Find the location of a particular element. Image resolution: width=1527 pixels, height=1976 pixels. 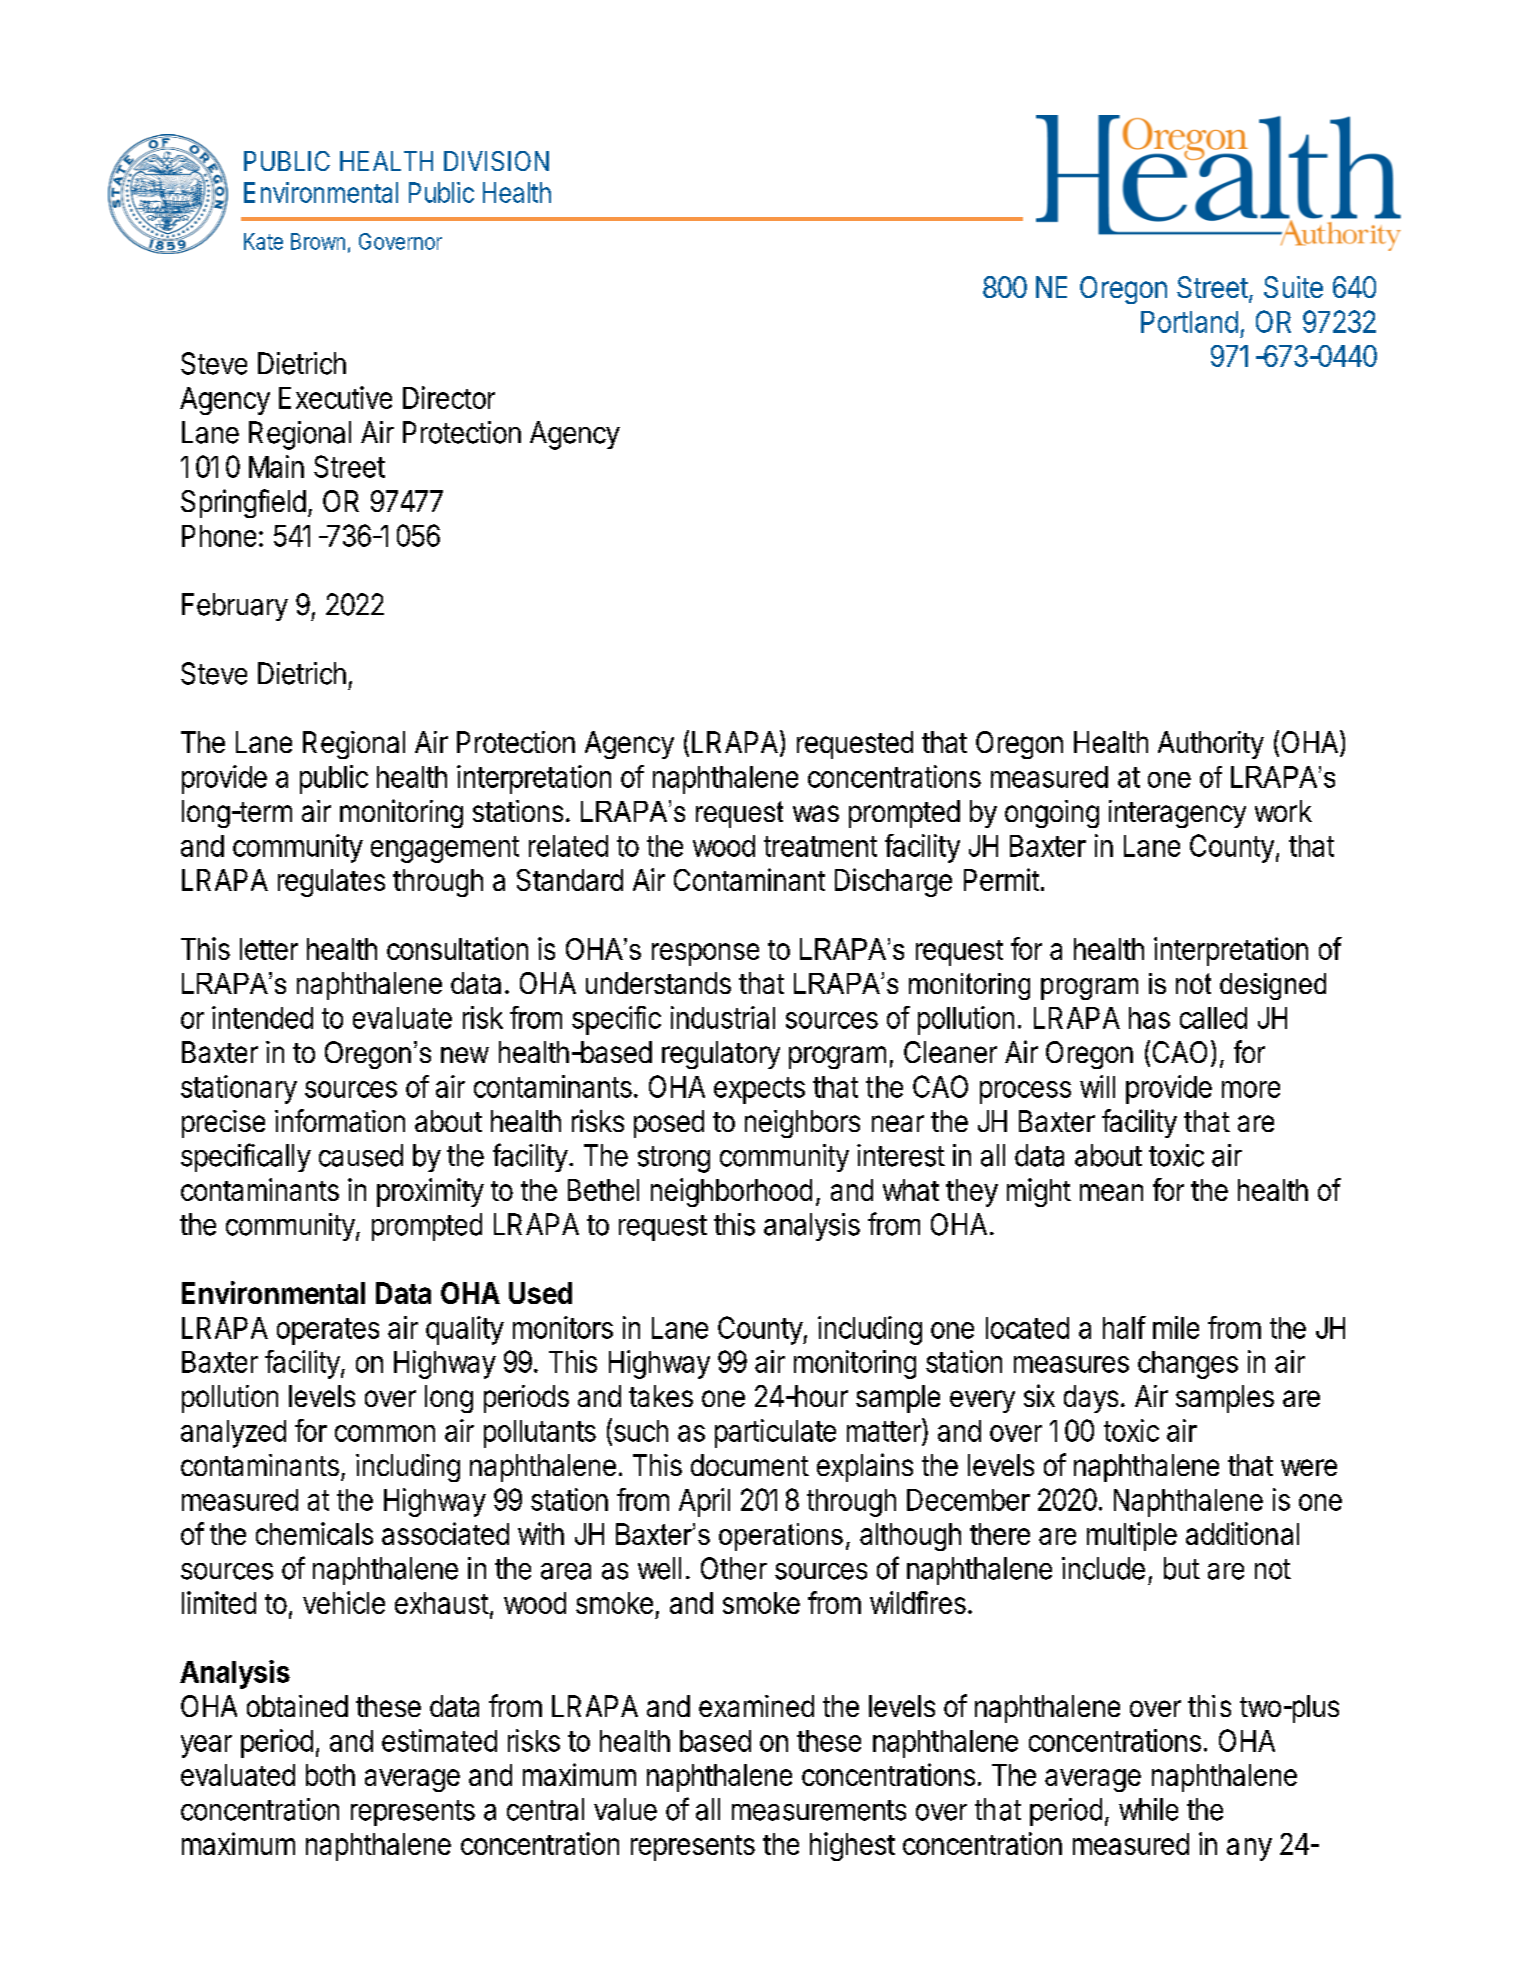

particulate is located at coordinates (775, 1433).
